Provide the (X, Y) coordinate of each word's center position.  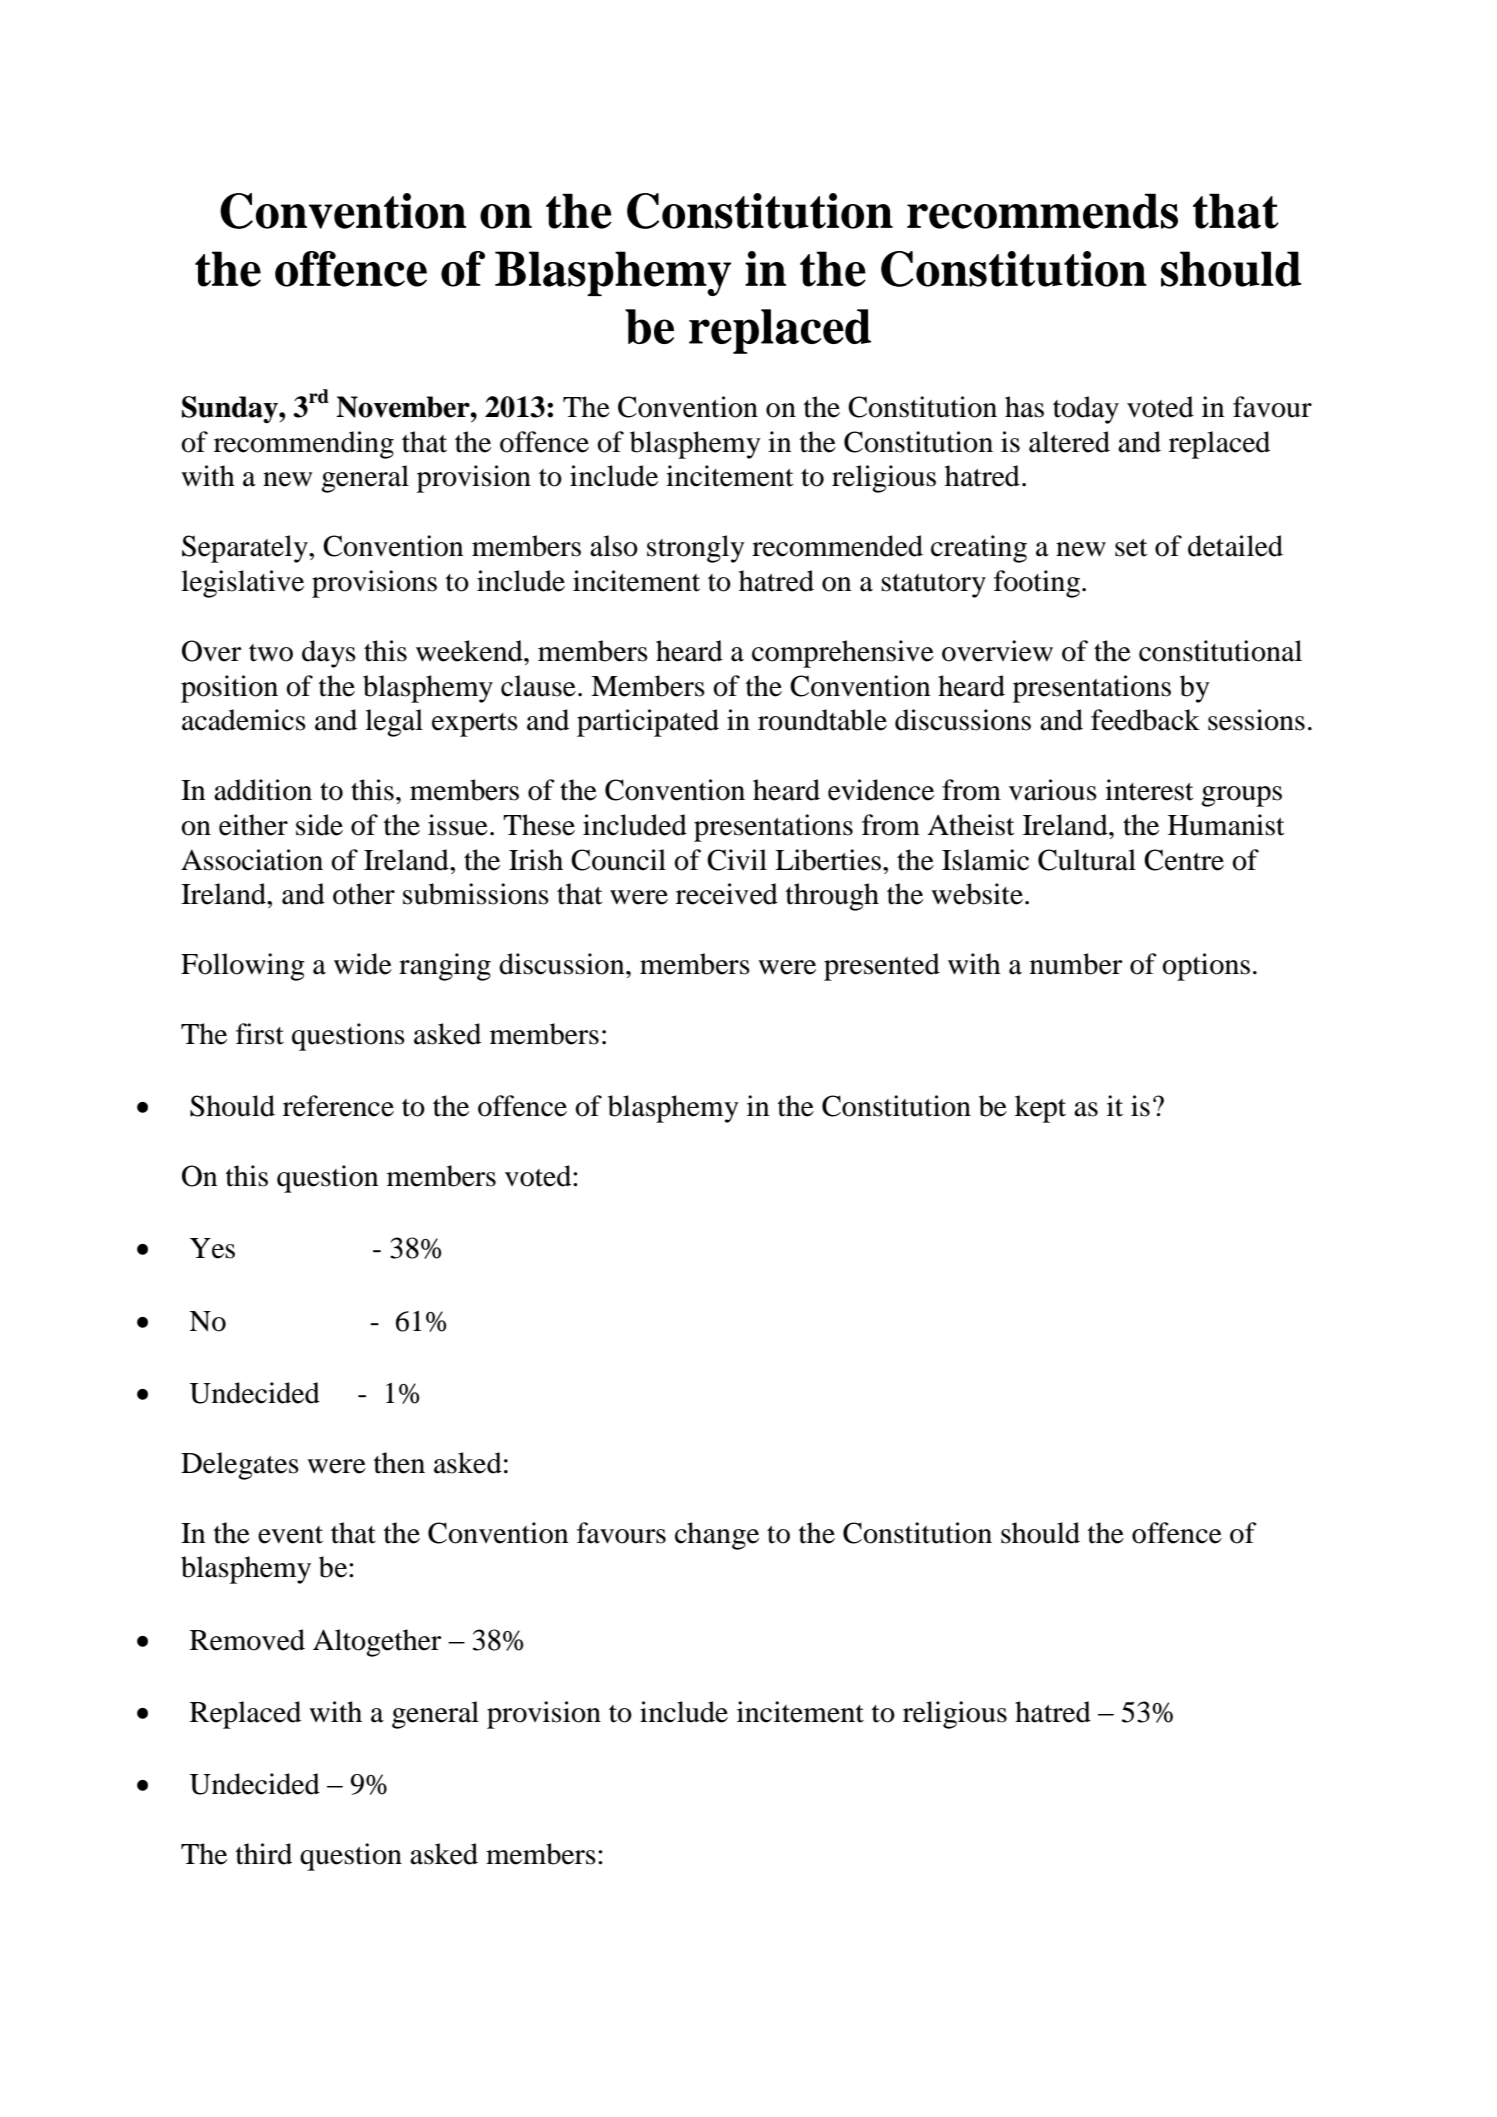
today (1086, 410)
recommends (1042, 211)
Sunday (231, 409)
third (264, 1854)
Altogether (377, 1643)
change (717, 1536)
